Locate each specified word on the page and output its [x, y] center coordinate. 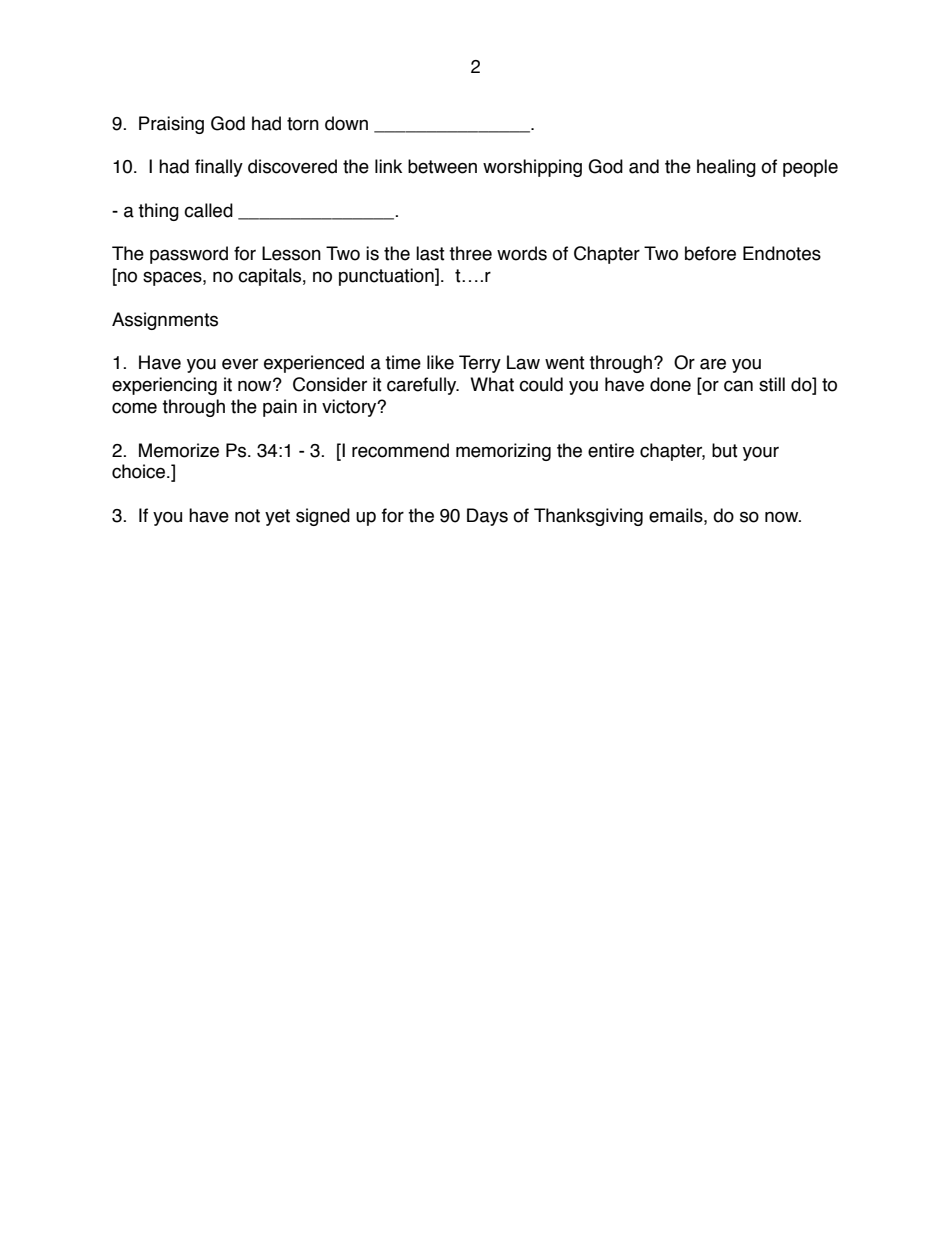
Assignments [165, 321]
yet [277, 517]
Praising [171, 125]
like [440, 362]
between [442, 166]
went [565, 363]
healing [726, 168]
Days [487, 517]
